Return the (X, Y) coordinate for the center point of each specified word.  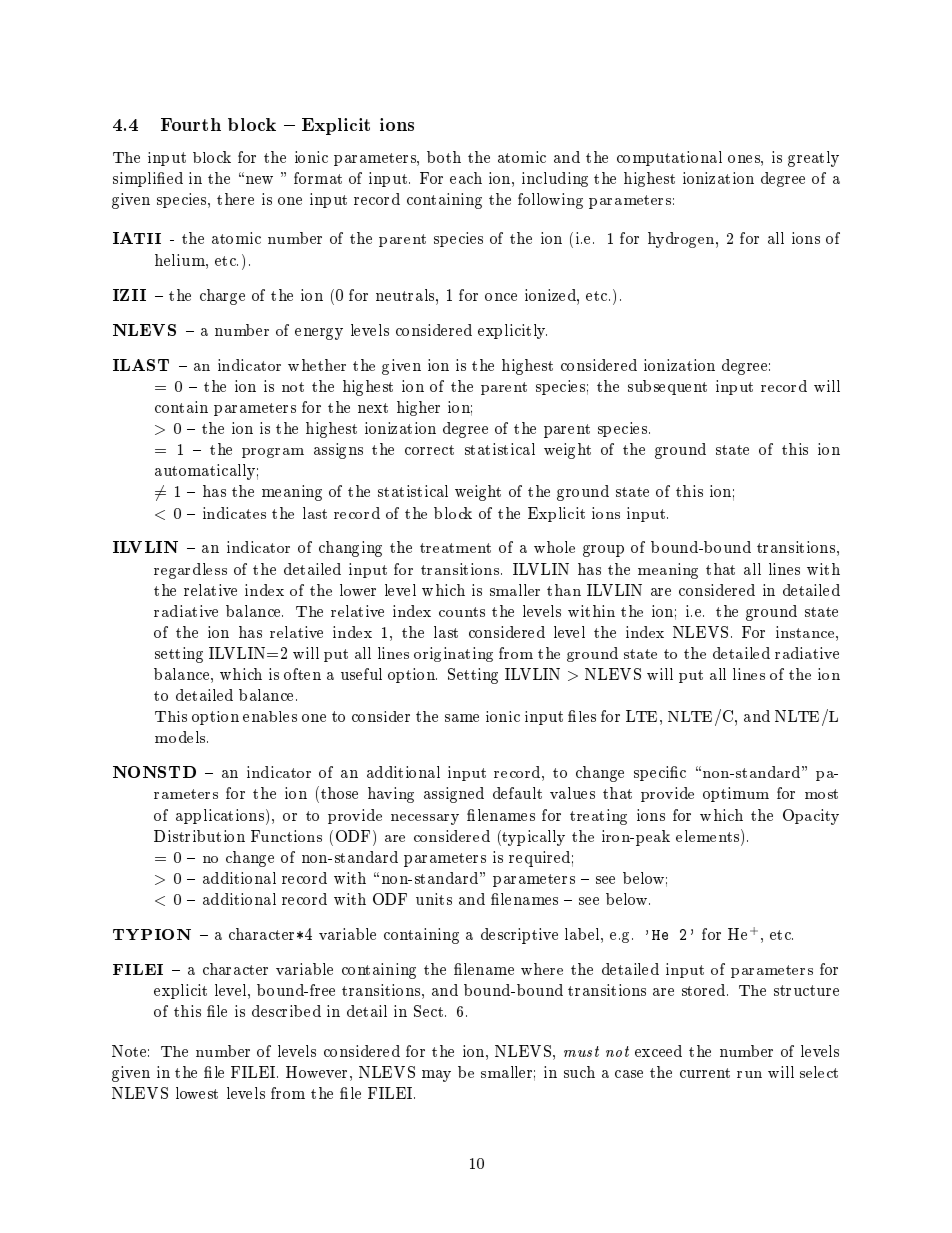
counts (462, 612)
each (466, 178)
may (436, 1076)
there (235, 199)
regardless (190, 571)
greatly (813, 159)
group (603, 551)
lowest (197, 1093)
